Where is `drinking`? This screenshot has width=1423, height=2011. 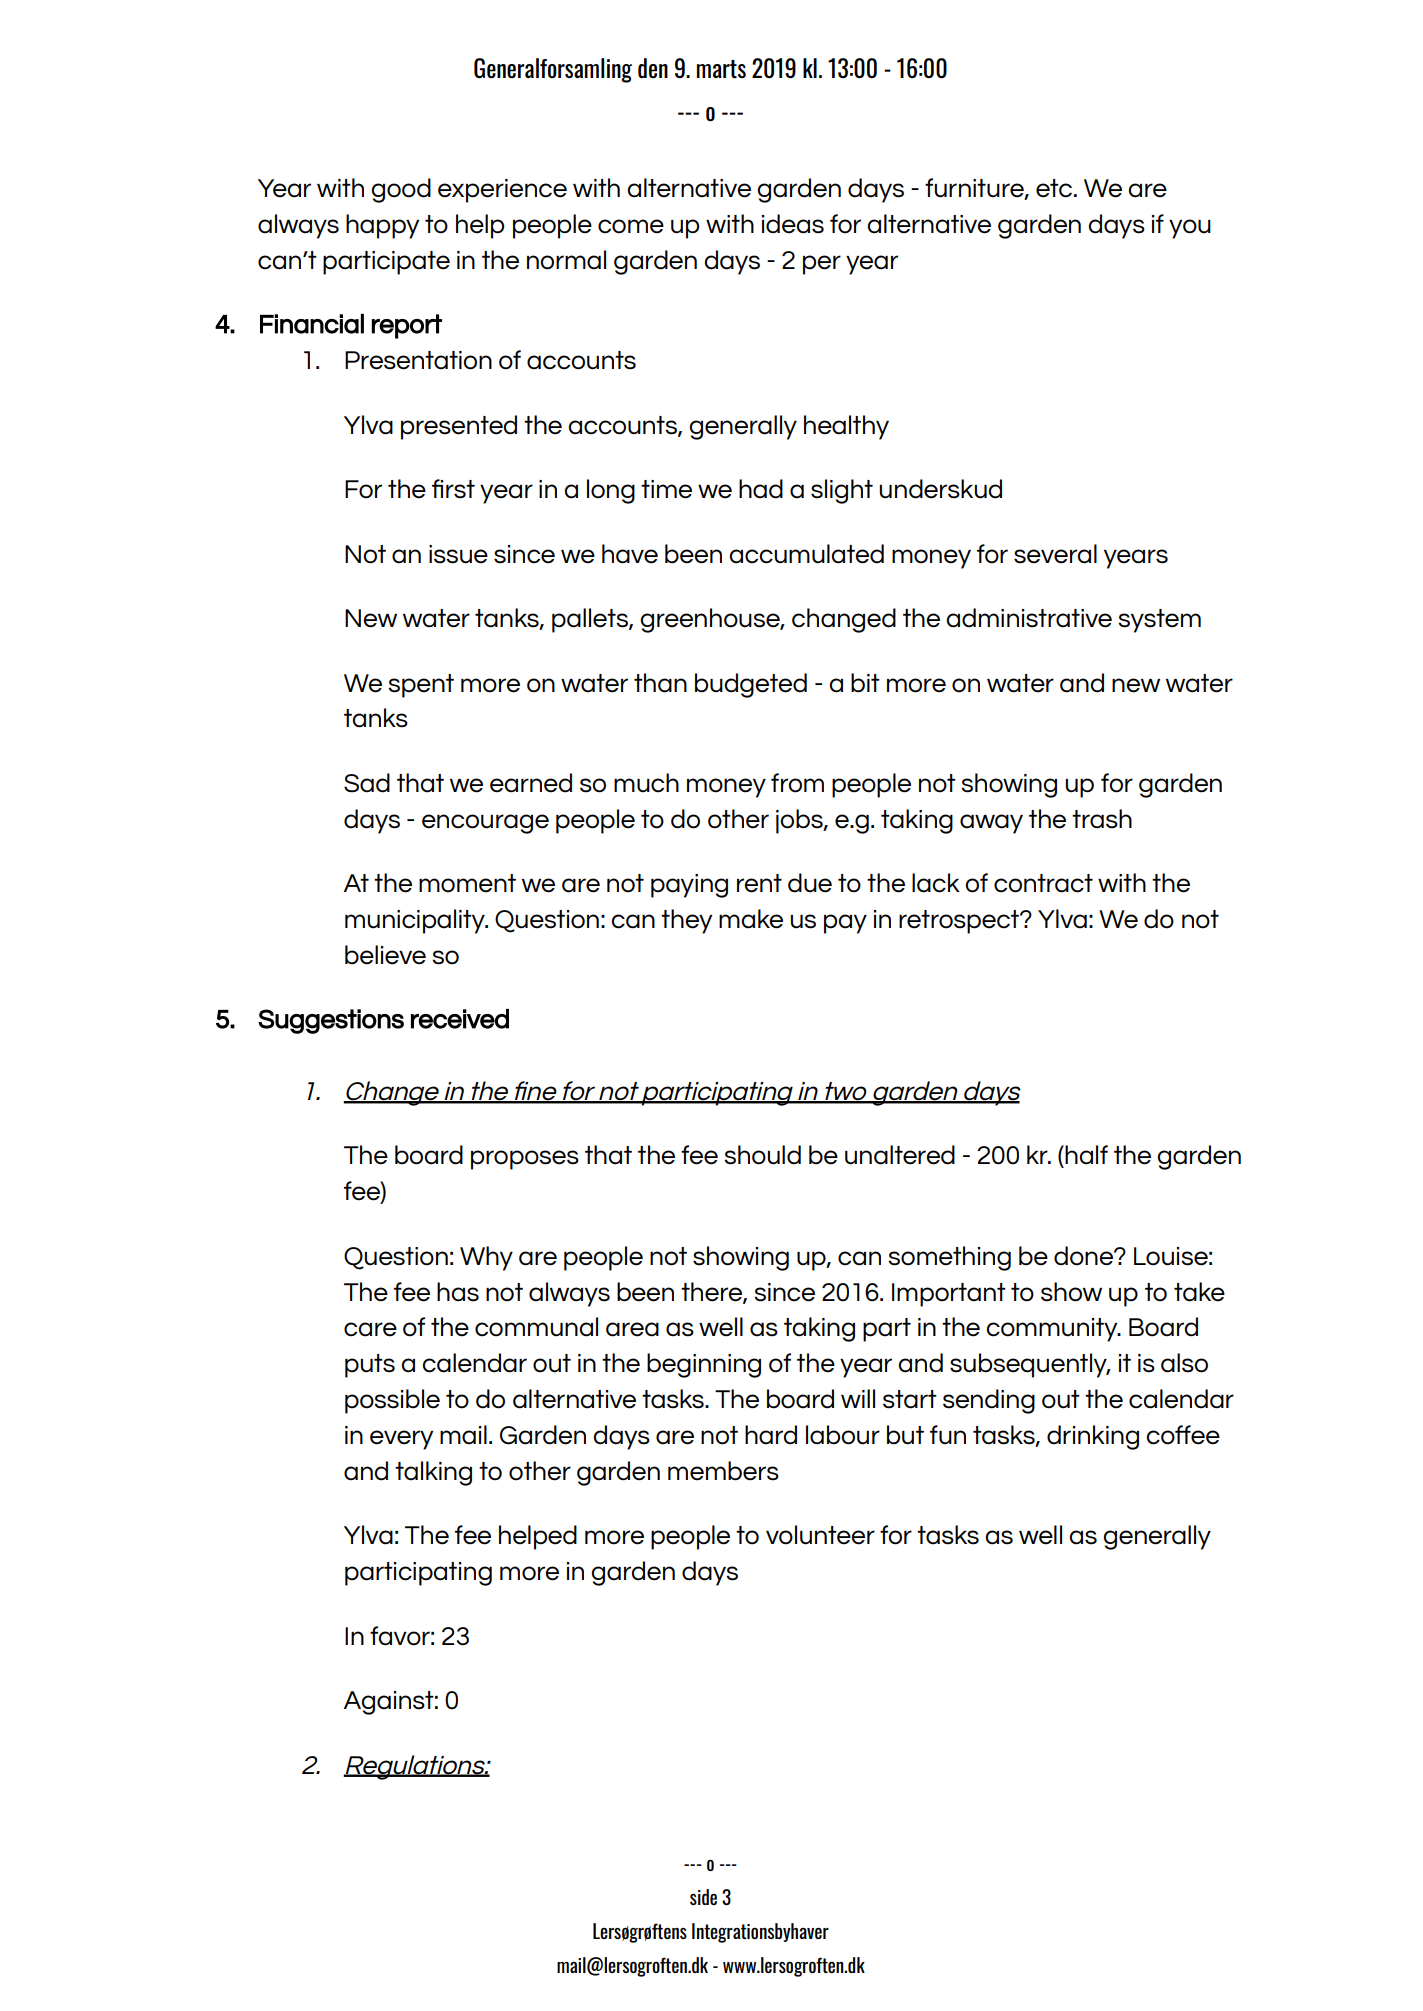 drinking is located at coordinates (1093, 1437).
